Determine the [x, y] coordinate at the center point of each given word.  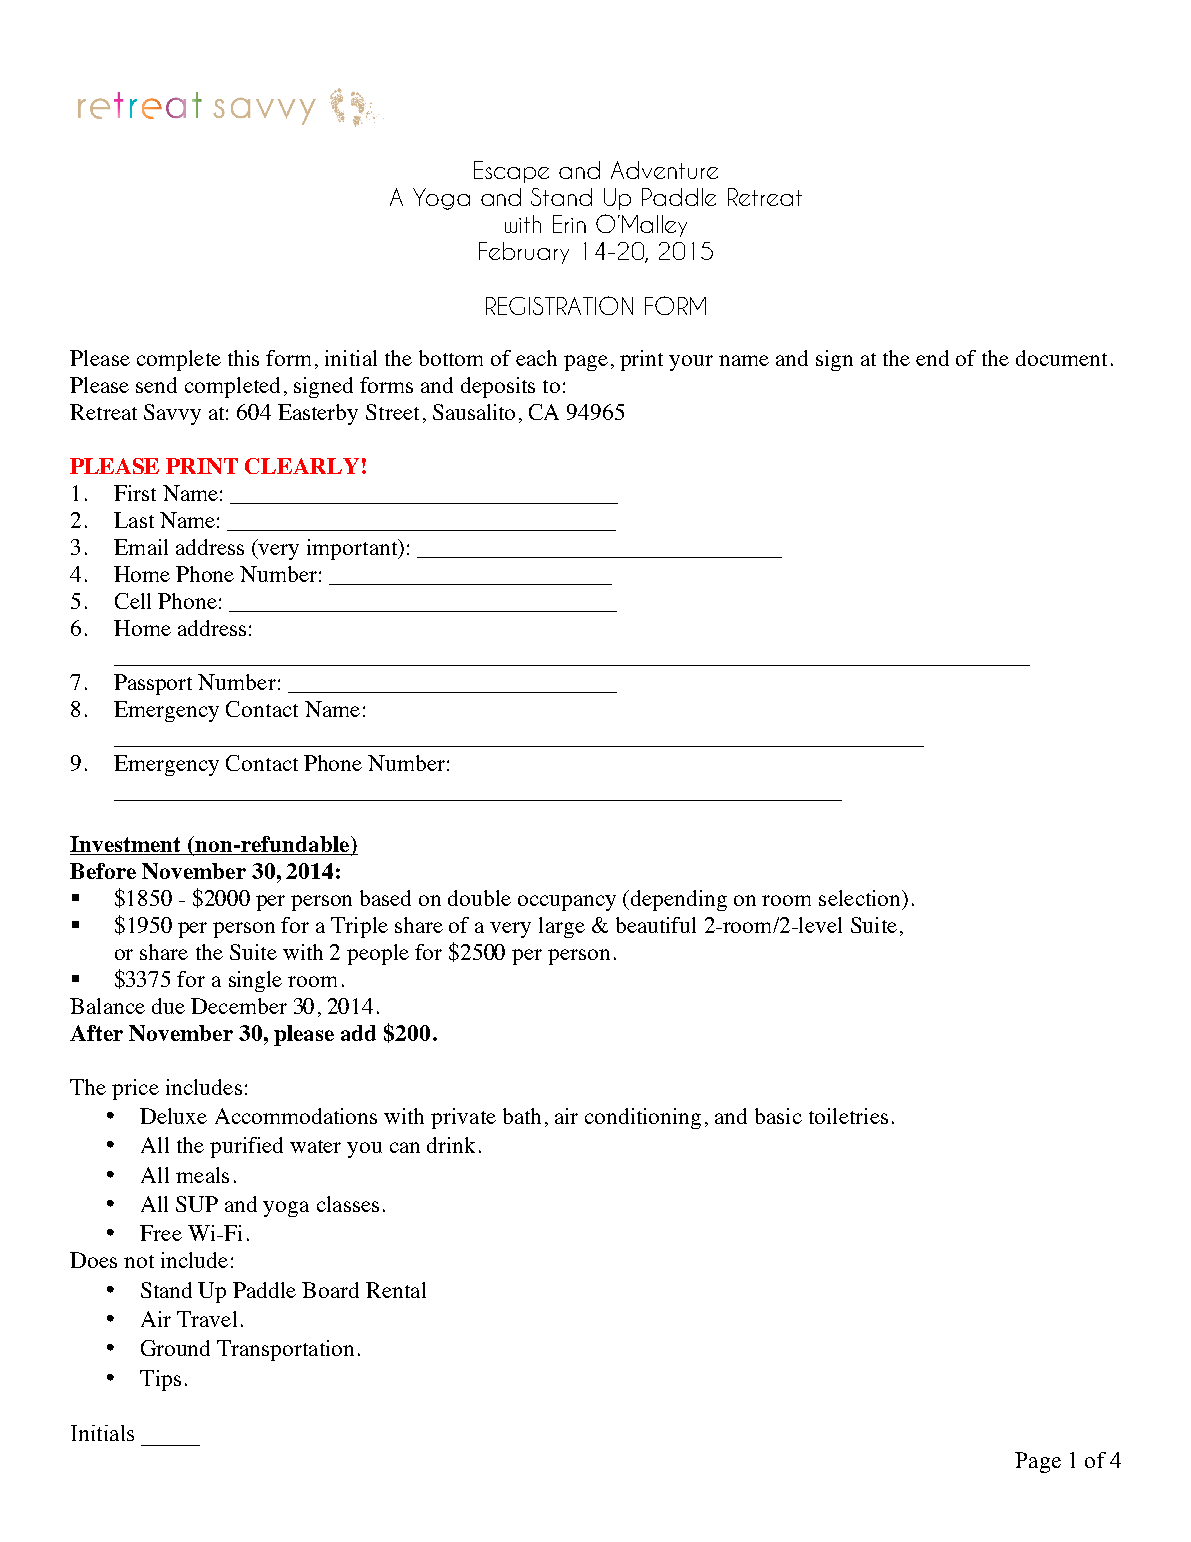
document [1061, 358]
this [243, 358]
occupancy [567, 903]
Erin [569, 224]
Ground [175, 1348]
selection [861, 899]
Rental [396, 1290]
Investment [127, 845]
